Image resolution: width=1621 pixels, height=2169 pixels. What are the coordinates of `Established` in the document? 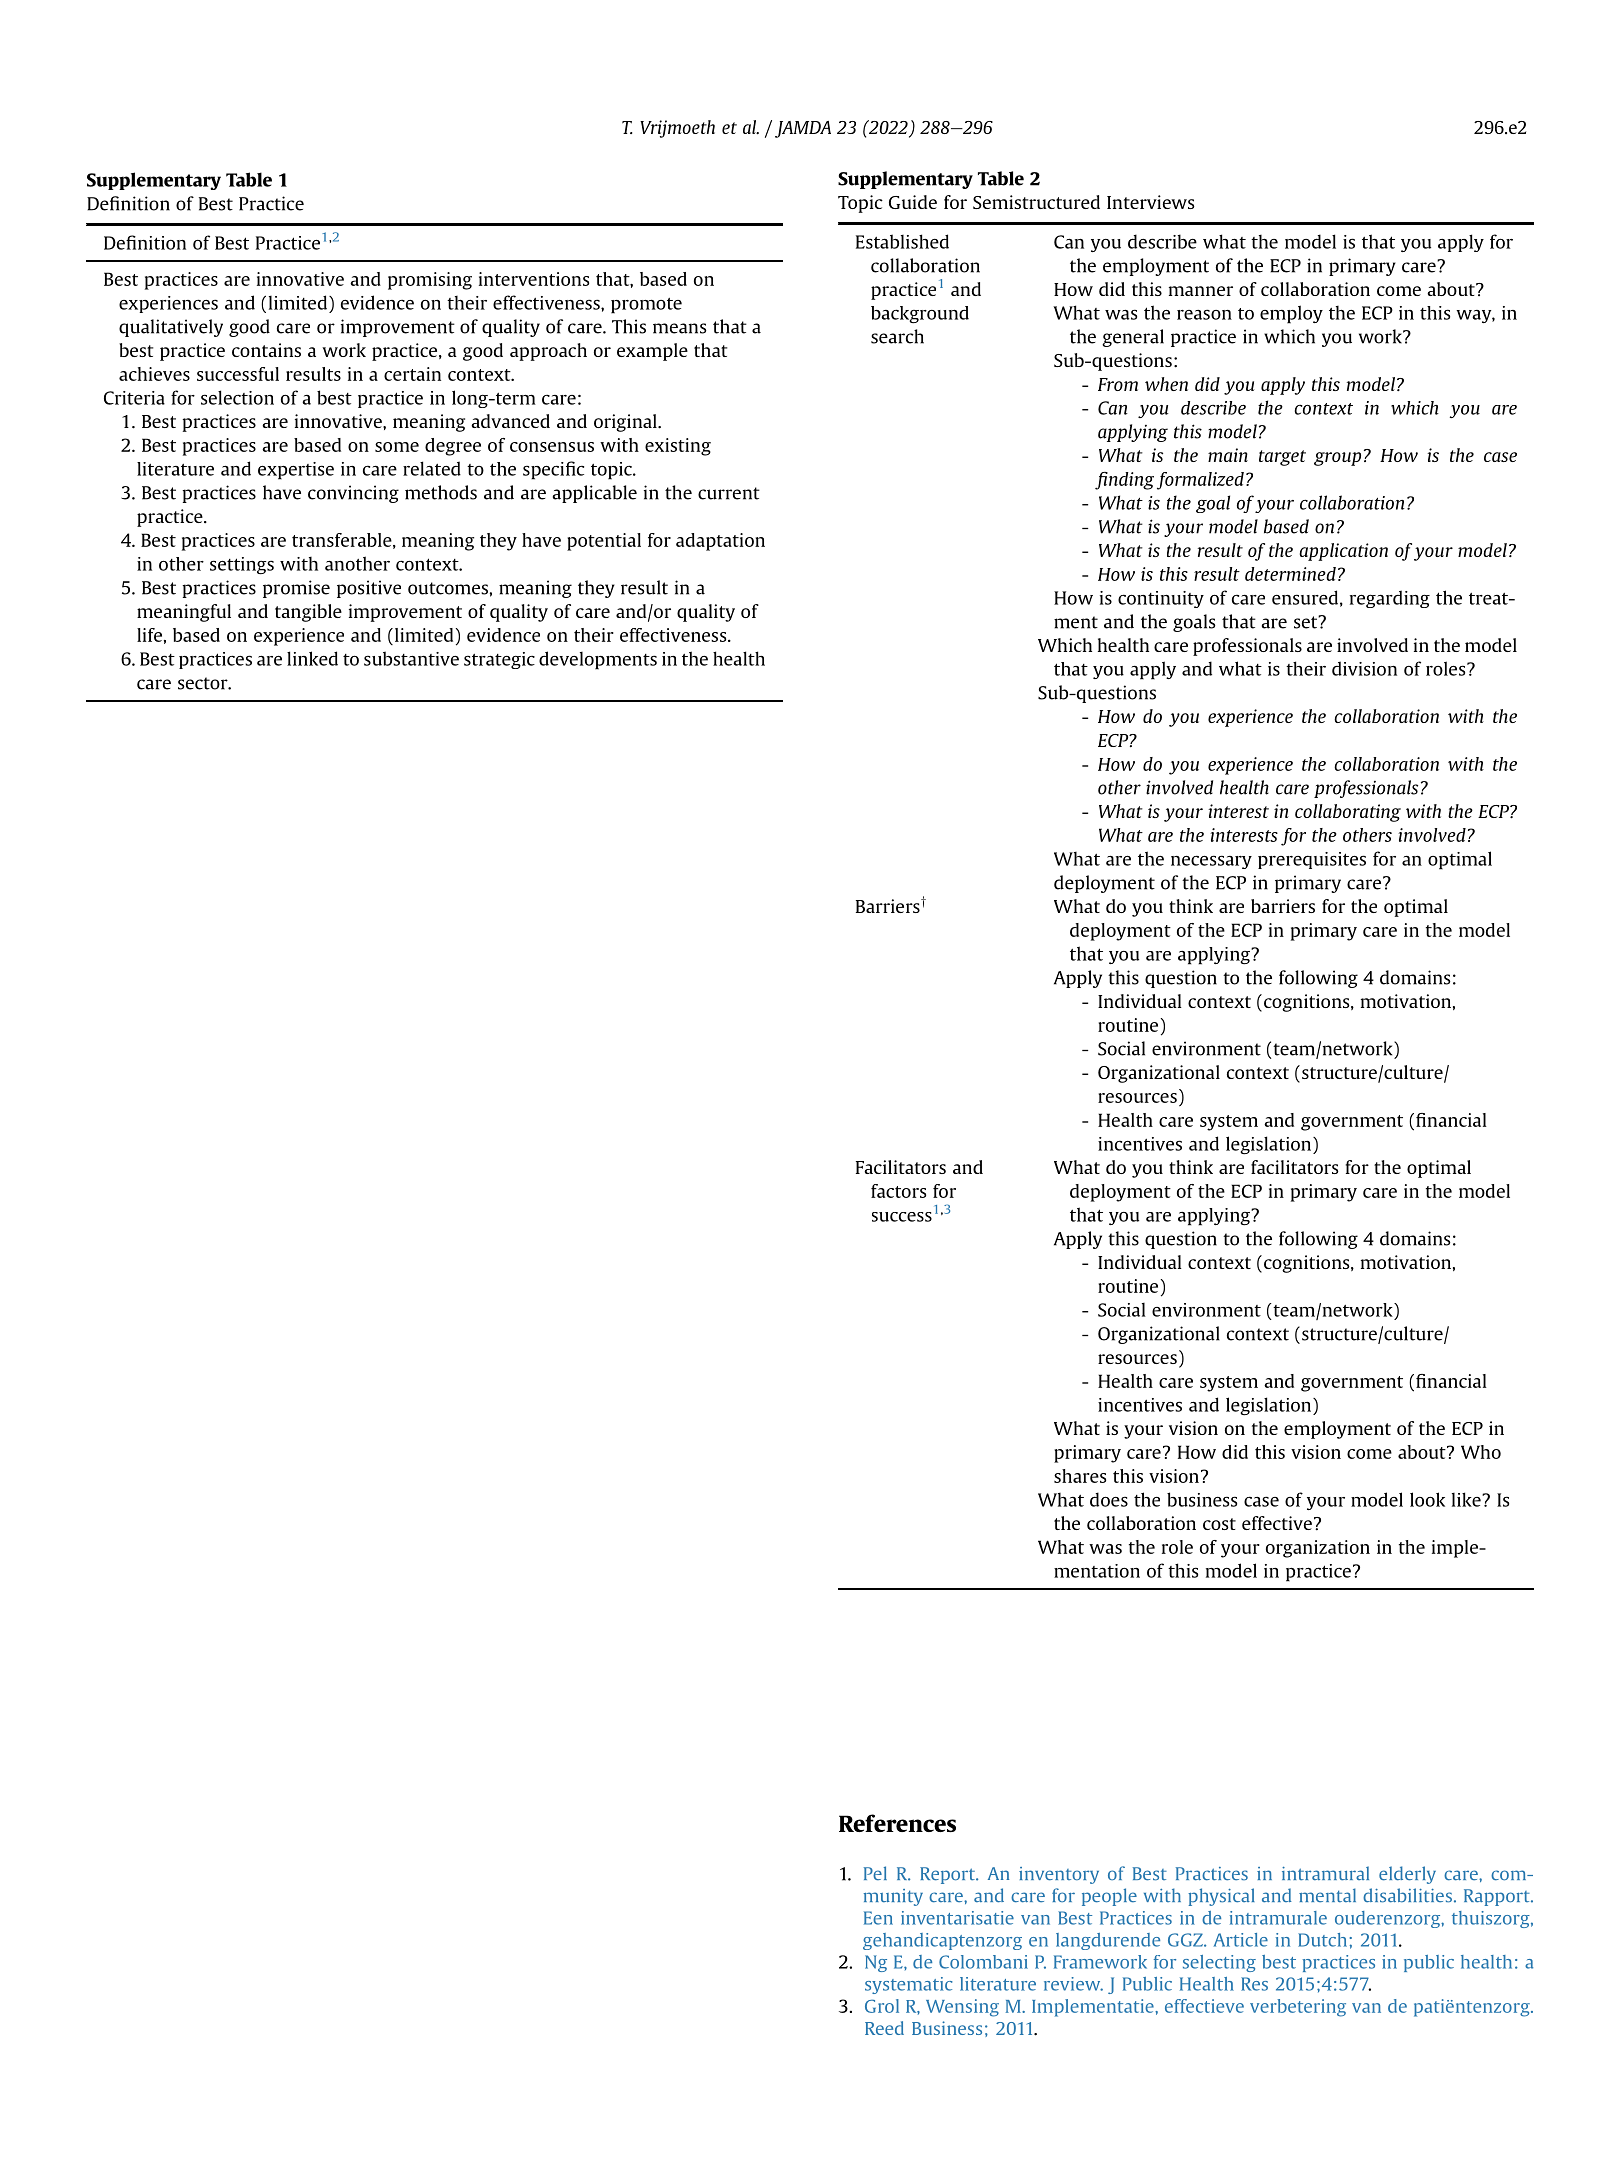 It's located at (902, 241).
